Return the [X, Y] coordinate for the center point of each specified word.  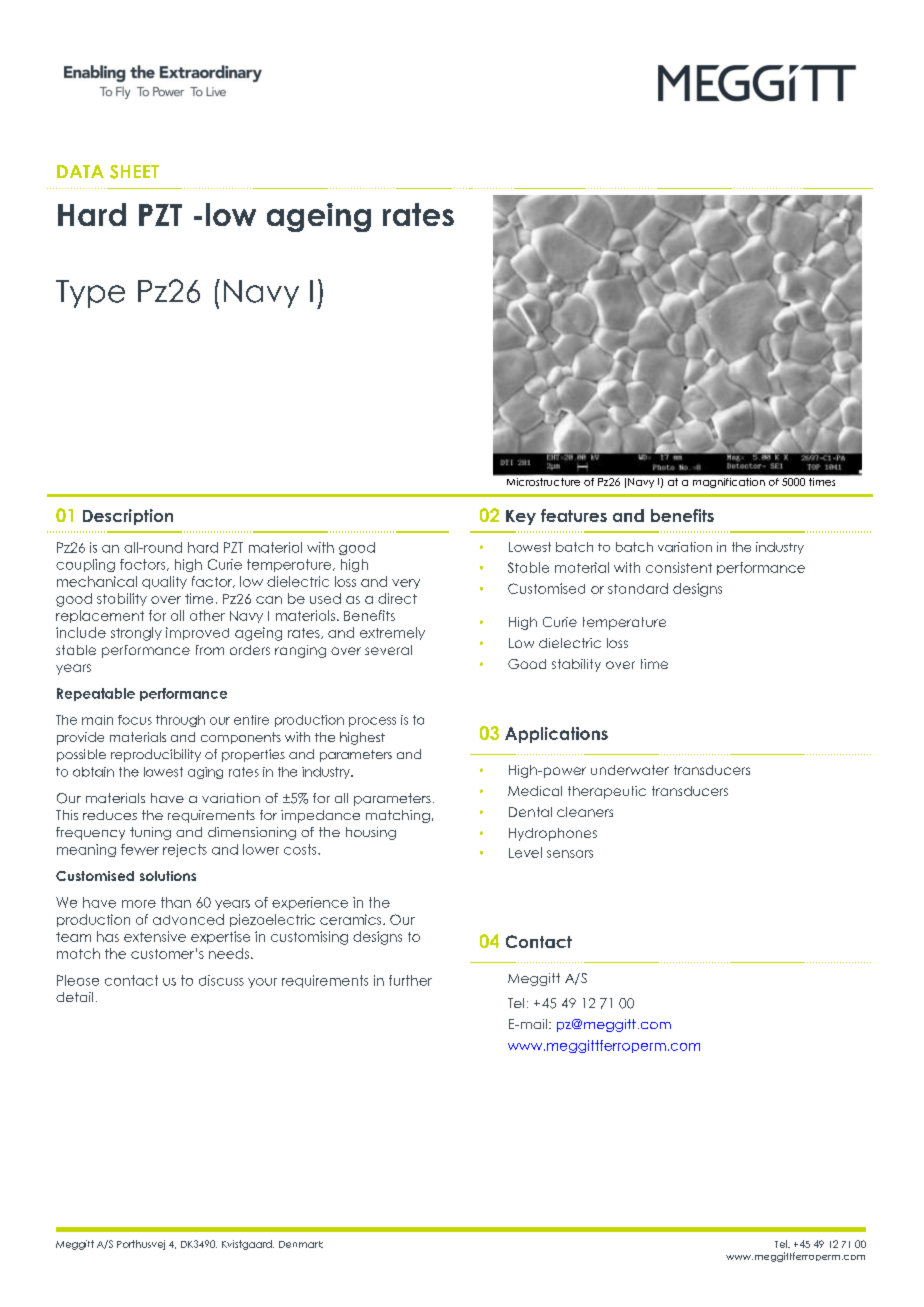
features [574, 515]
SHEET [134, 172]
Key [521, 517]
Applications [556, 735]
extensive [155, 936]
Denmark [301, 1244]
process [372, 722]
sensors [570, 854]
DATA [80, 171]
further [410, 980]
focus [135, 720]
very [406, 584]
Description [128, 517]
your [262, 983]
